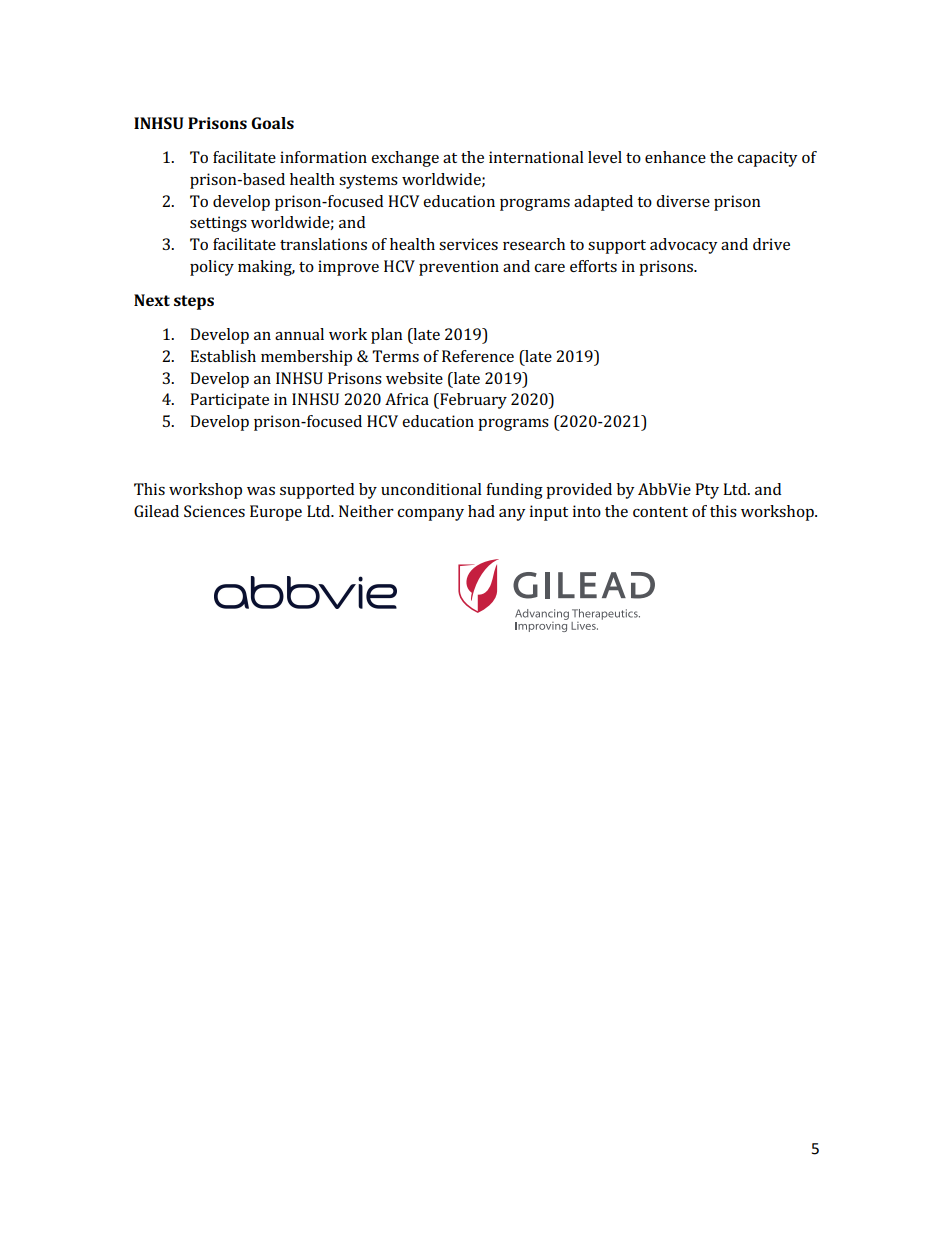  I want to click on exchange, so click(405, 159).
